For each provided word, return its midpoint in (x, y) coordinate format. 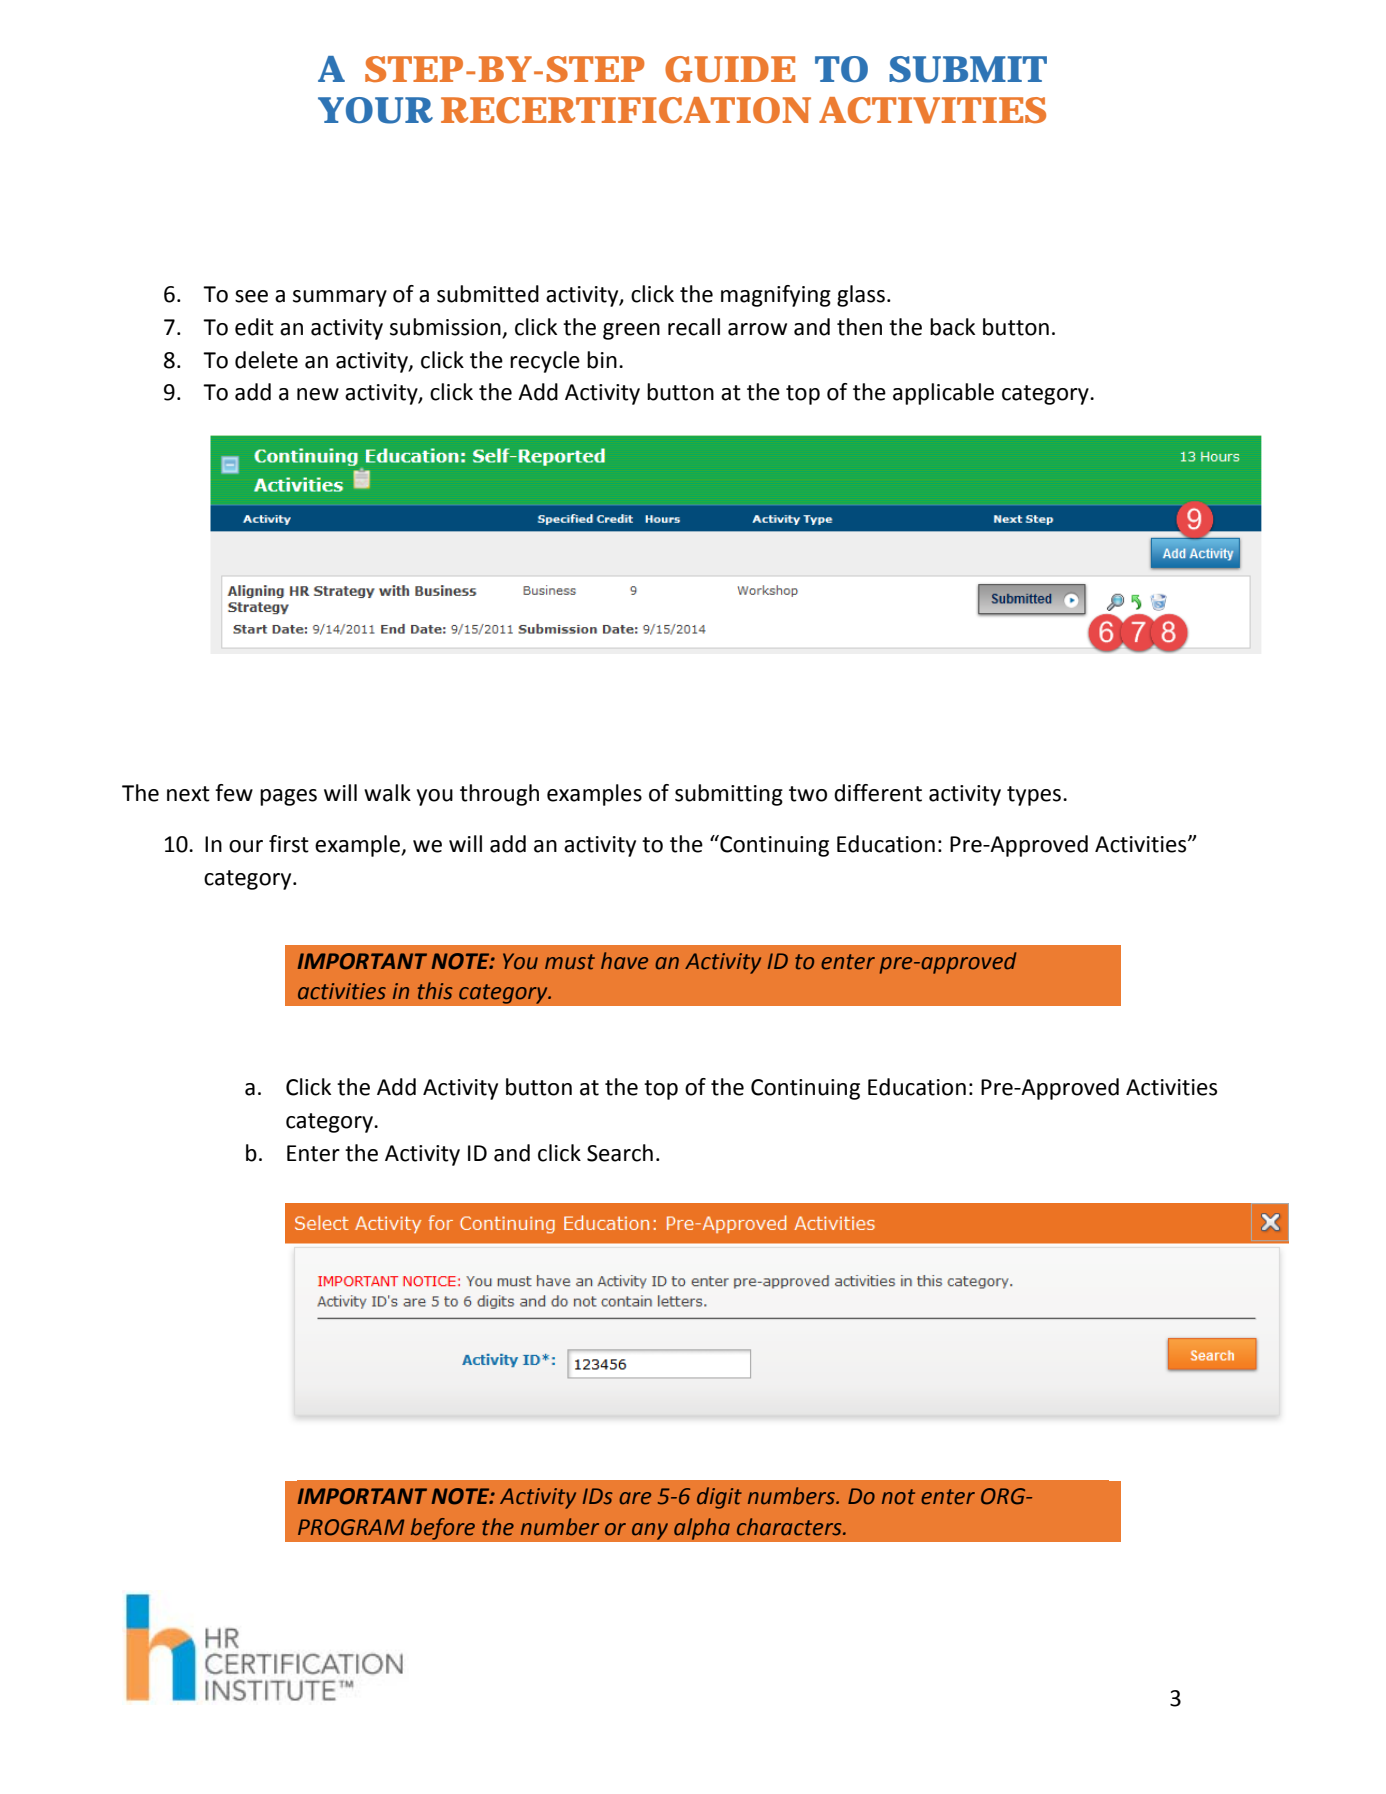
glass (861, 296)
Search (620, 1153)
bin (602, 360)
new (318, 394)
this (435, 991)
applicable (943, 394)
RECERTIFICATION (625, 110)
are (635, 1498)
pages (288, 797)
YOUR (375, 110)
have (624, 961)
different (878, 793)
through (499, 795)
